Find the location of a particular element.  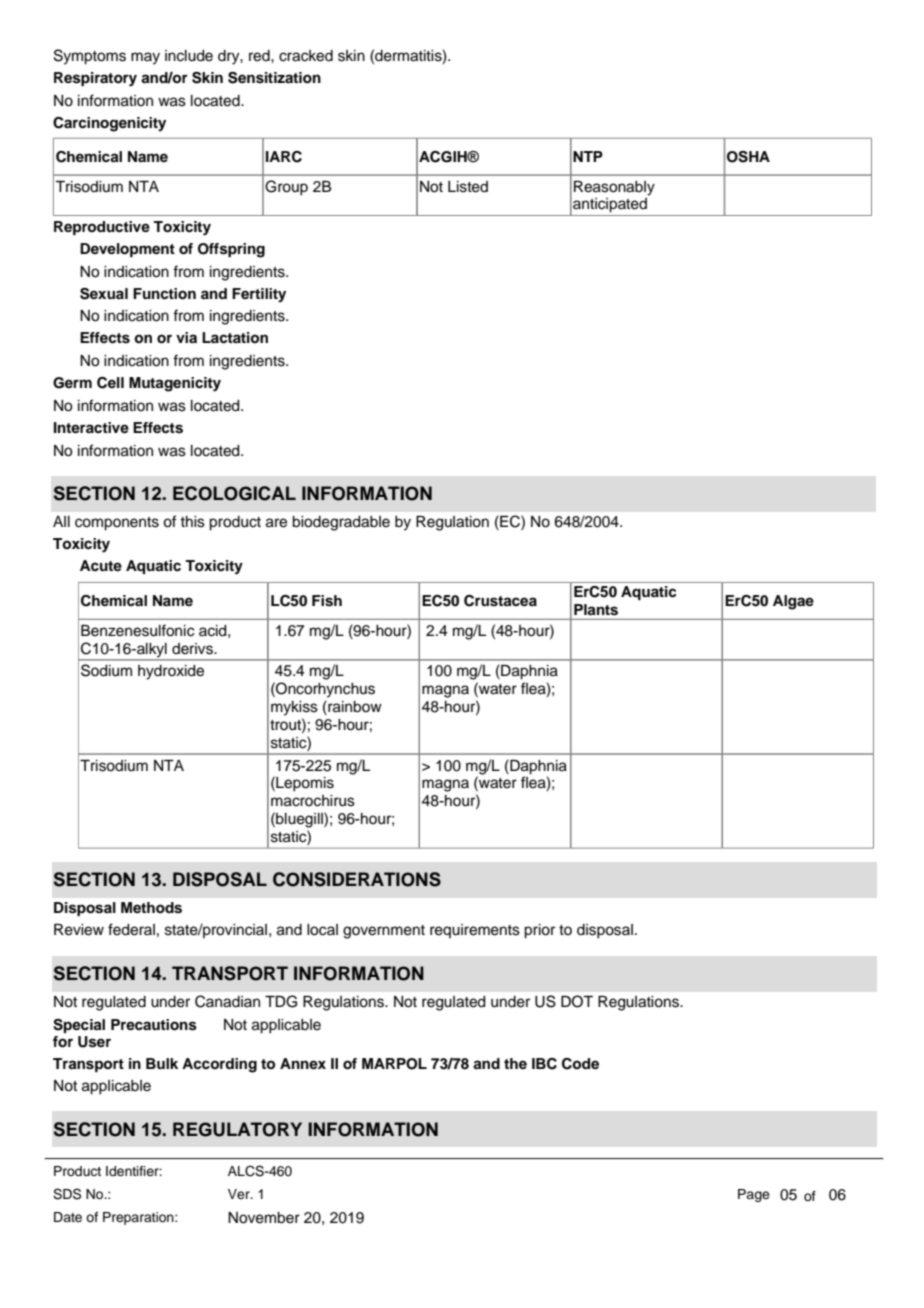

Page is located at coordinates (754, 1195).
